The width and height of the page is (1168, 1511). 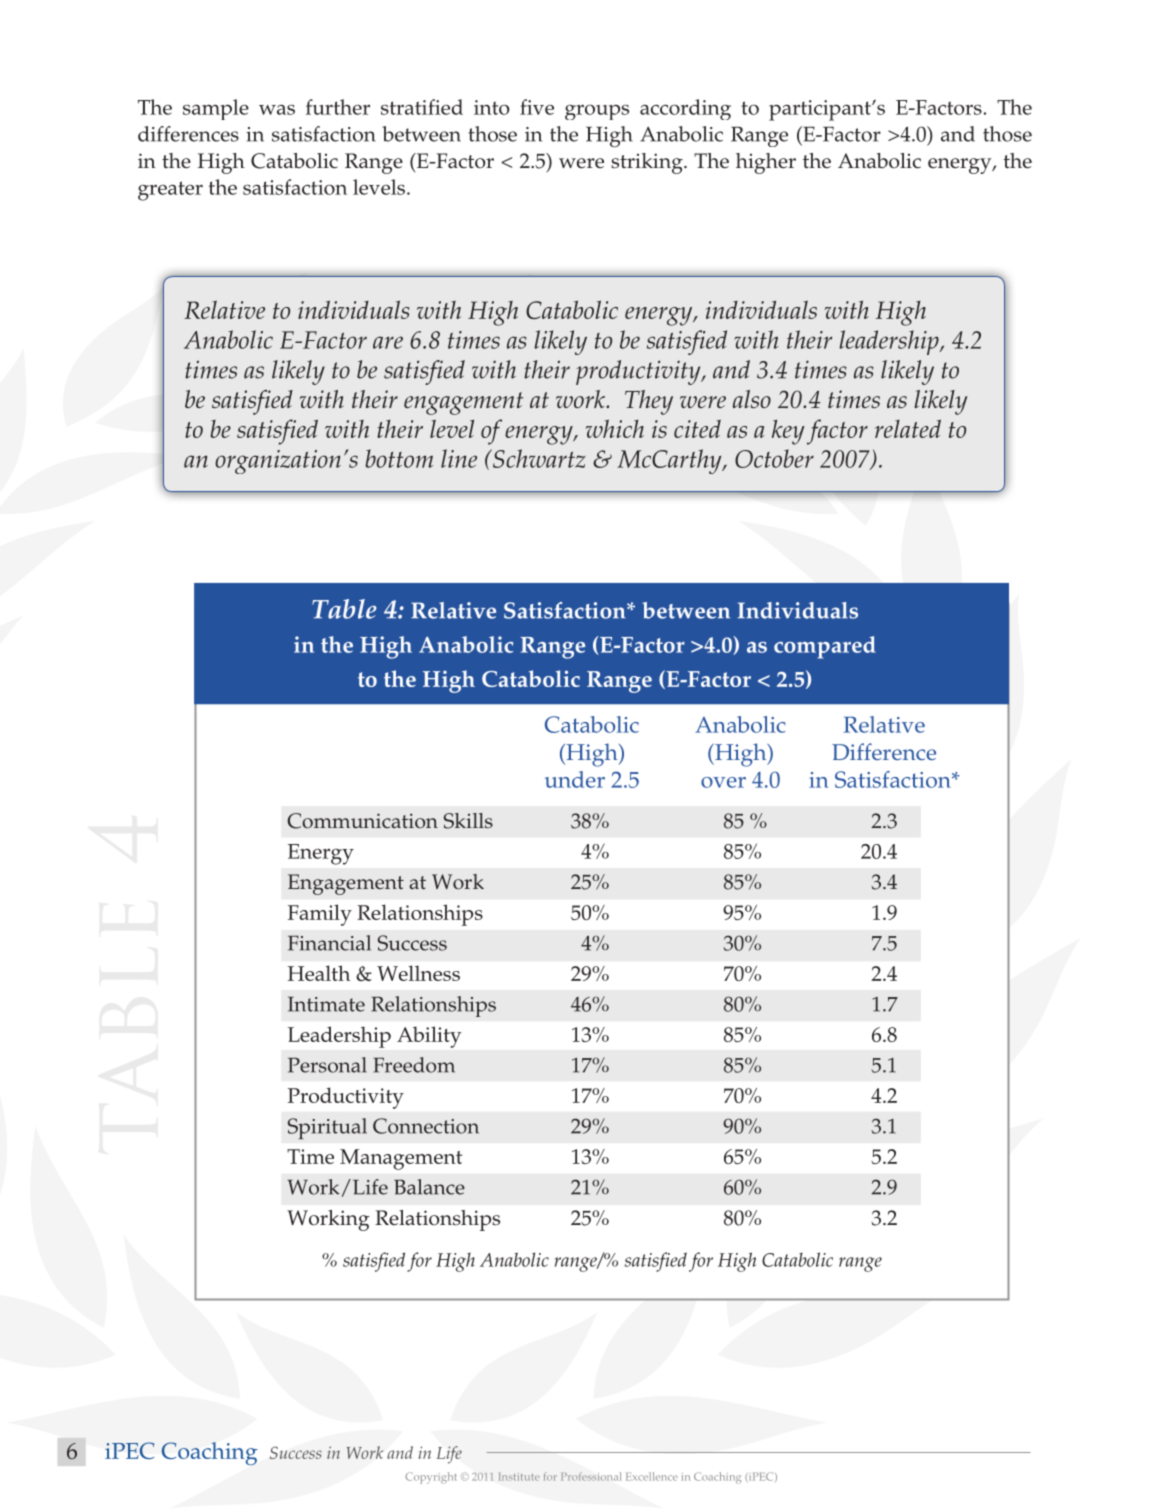 I want to click on Institute, so click(x=519, y=1477).
